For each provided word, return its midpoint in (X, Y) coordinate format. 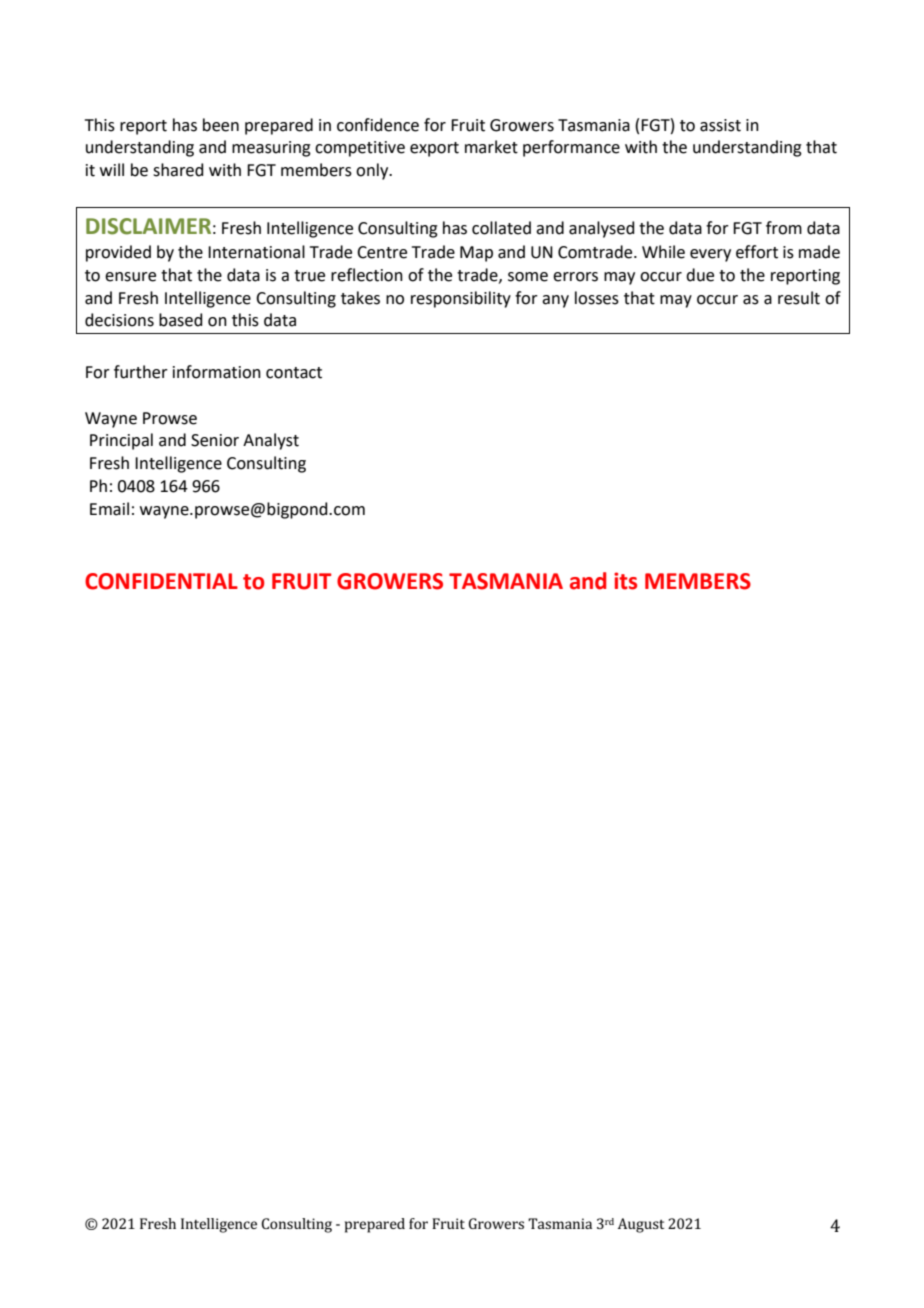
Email (109, 509)
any (555, 301)
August (641, 1225)
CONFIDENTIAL (161, 581)
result (799, 298)
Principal (121, 441)
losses (597, 298)
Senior (215, 440)
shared (178, 170)
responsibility (461, 299)
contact (294, 373)
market (491, 147)
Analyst (271, 441)
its (625, 581)
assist (720, 125)
